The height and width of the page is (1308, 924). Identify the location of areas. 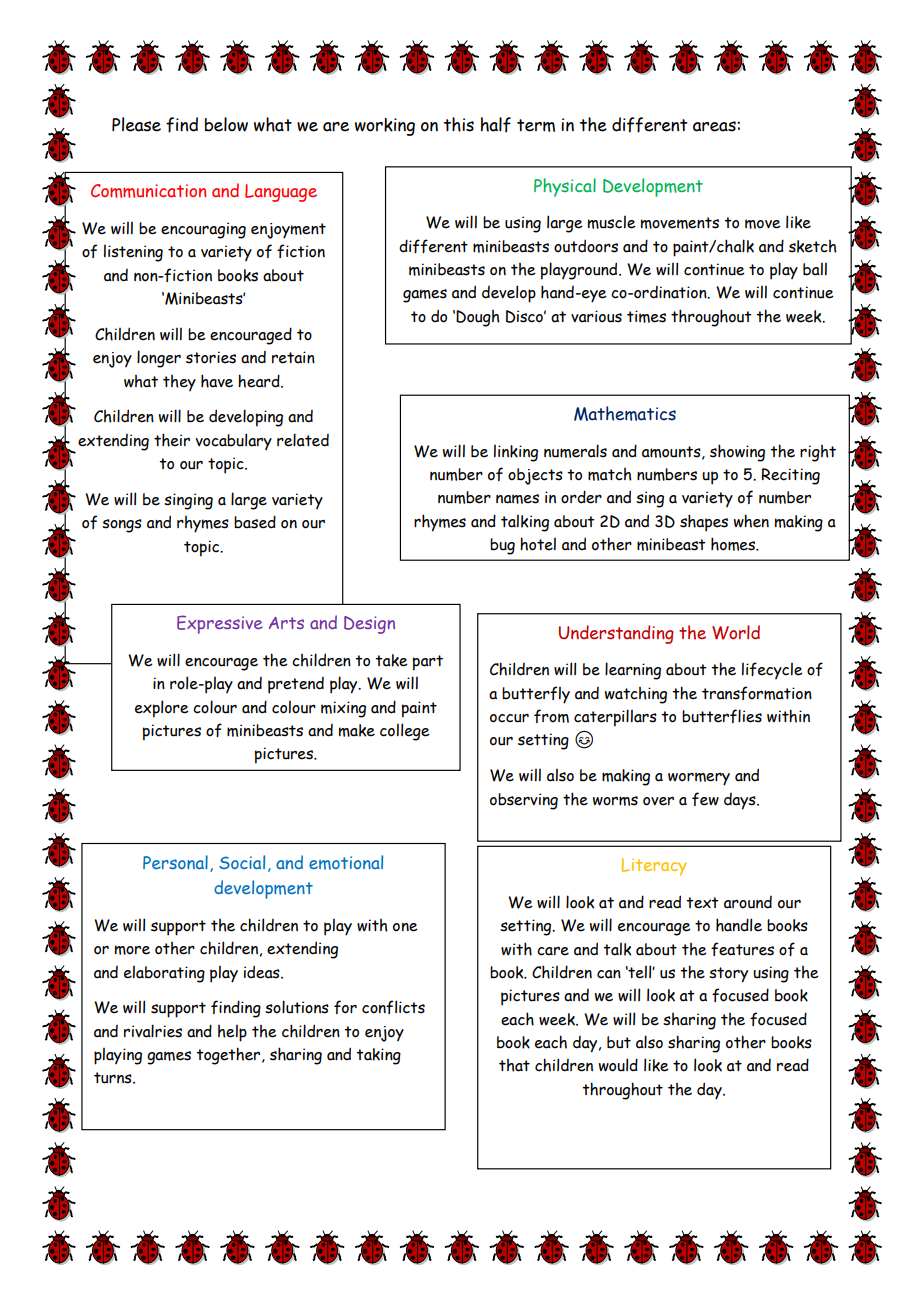
(715, 126).
